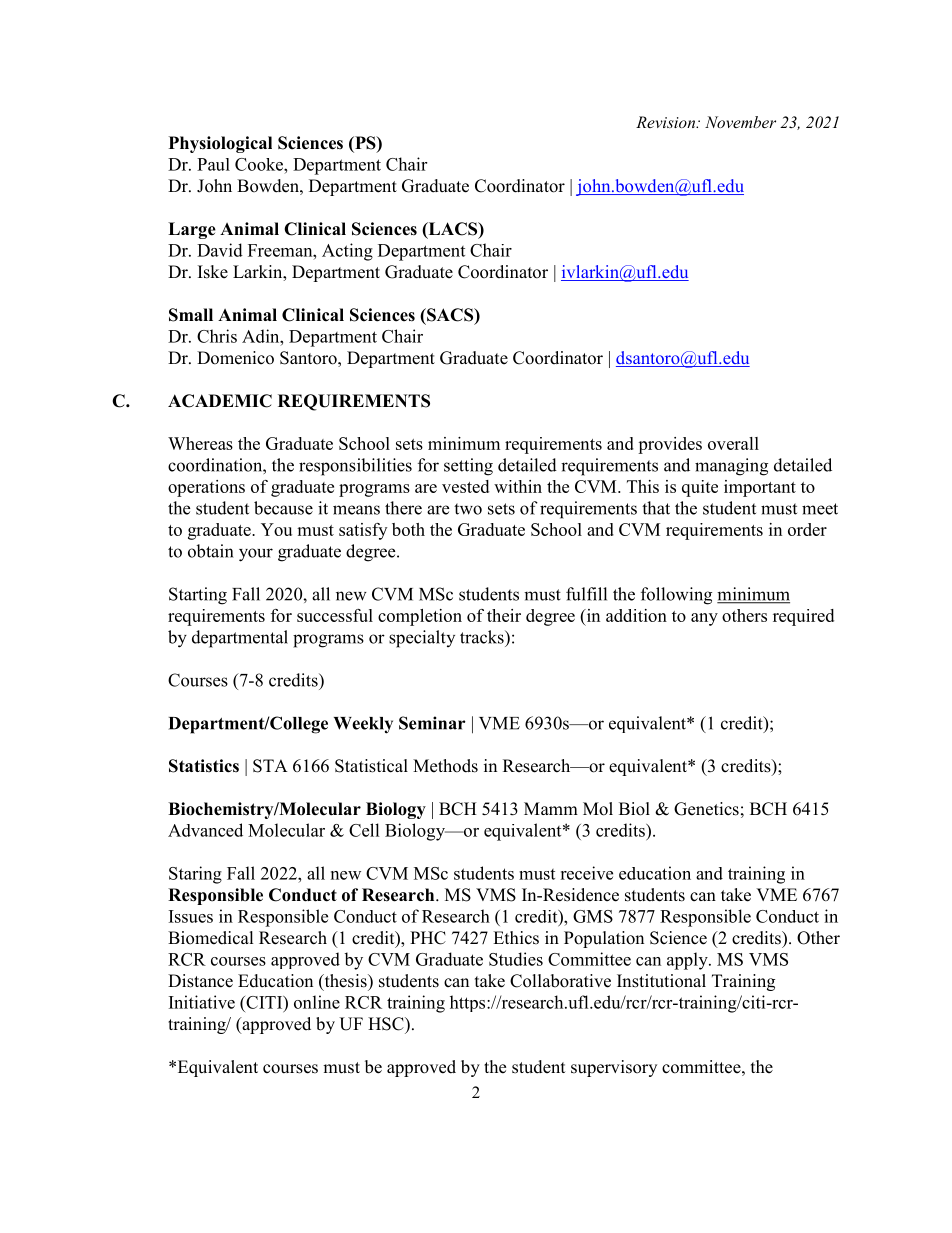  Describe the element at coordinates (560, 981) in the screenshot. I see `Collaborative` at that location.
